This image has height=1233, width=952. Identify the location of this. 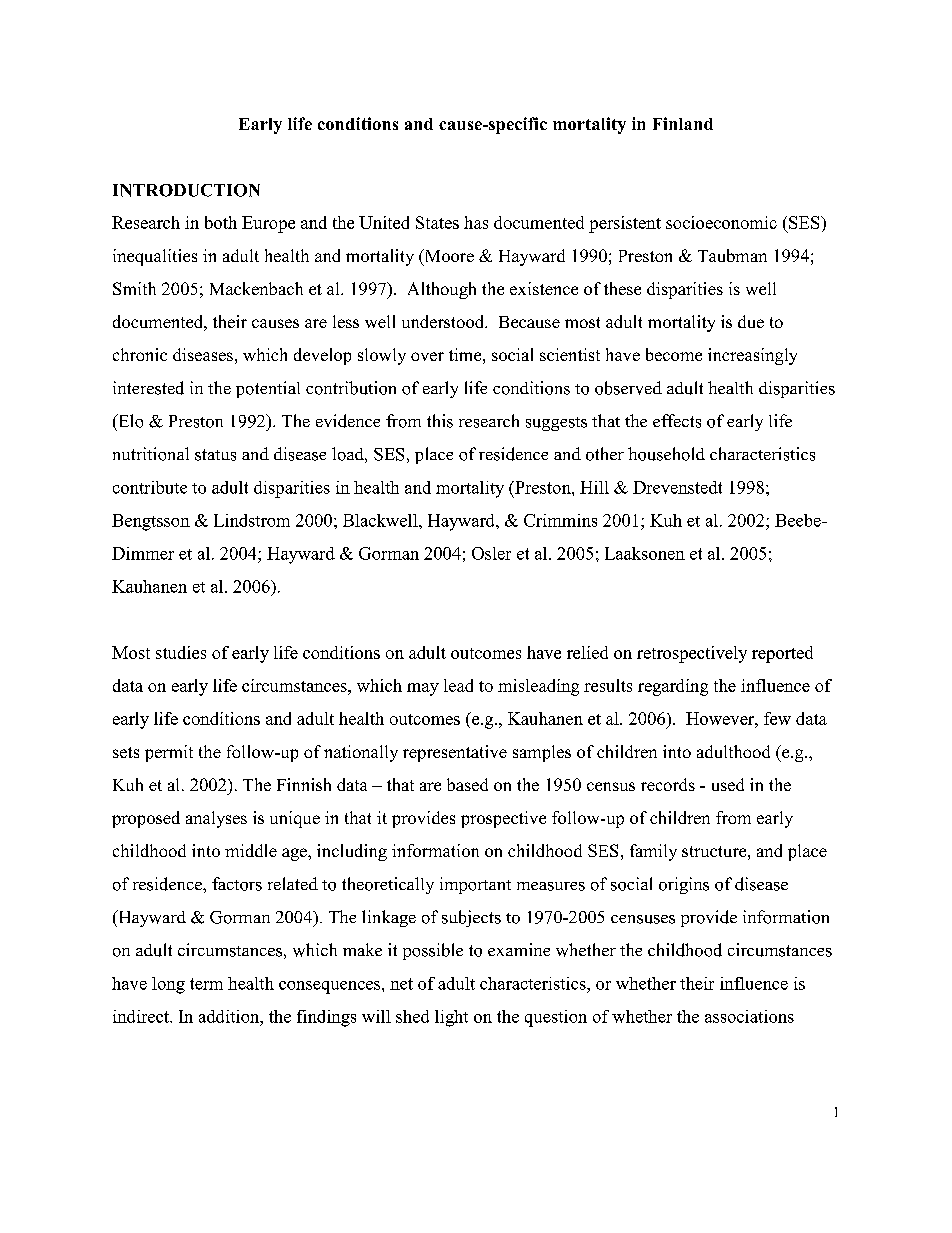
(440, 421).
